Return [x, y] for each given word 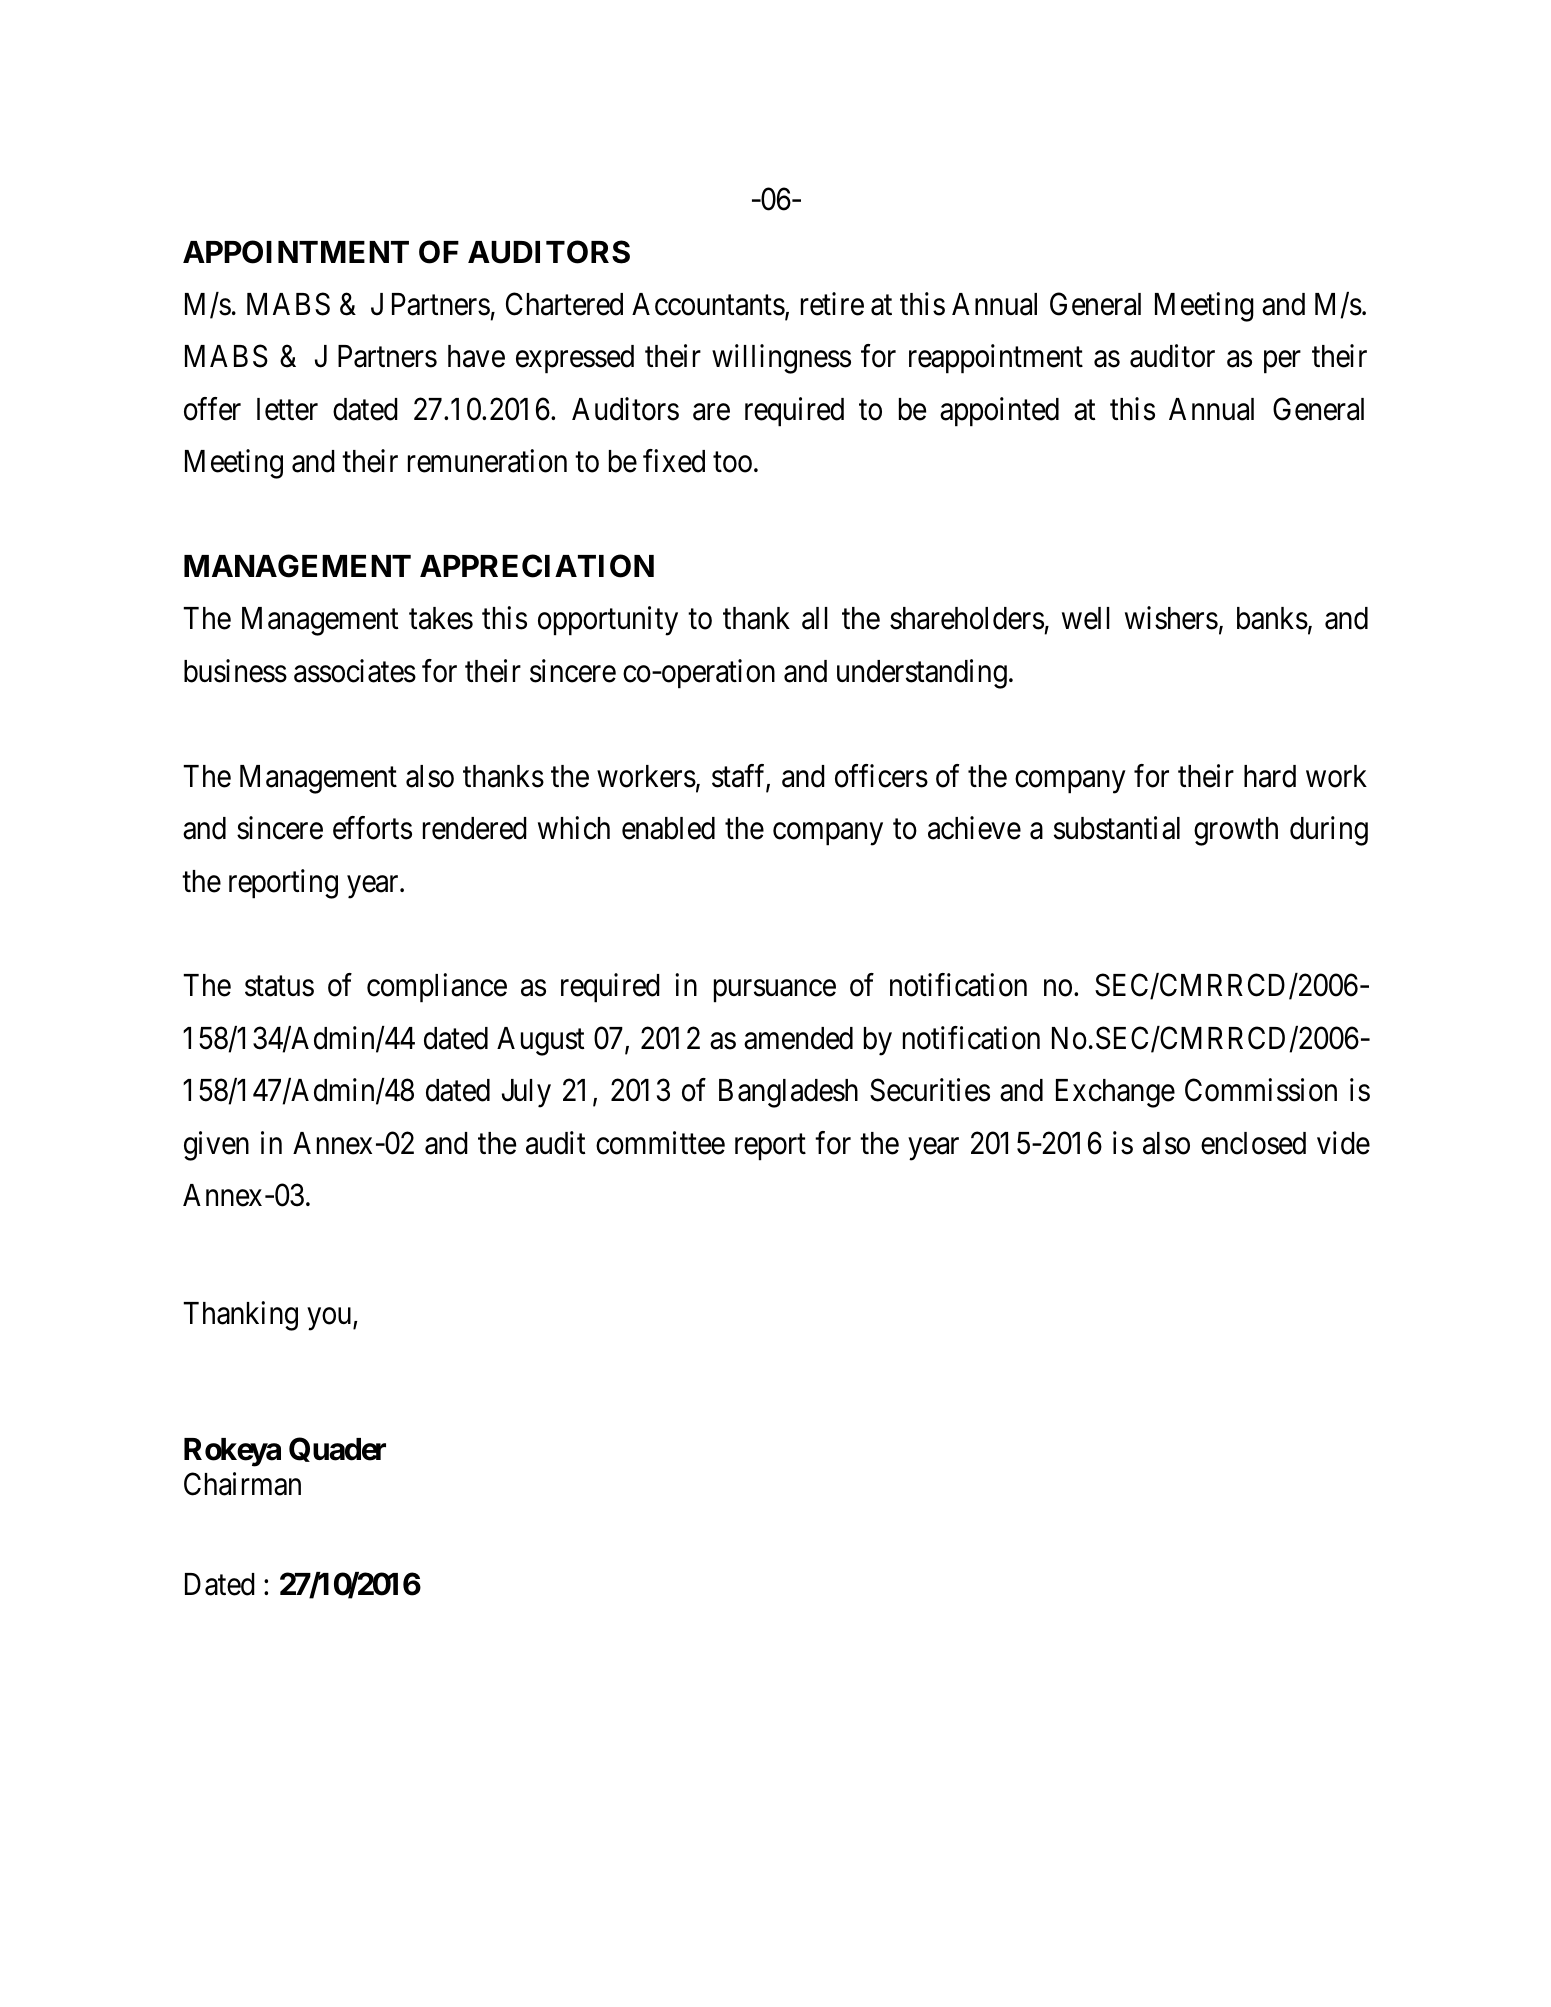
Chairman [242, 1484]
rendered [475, 828]
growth [1236, 831]
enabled [668, 828]
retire [832, 304]
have [476, 356]
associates [355, 671]
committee [660, 1143]
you [331, 1319]
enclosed [1253, 1143]
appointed [999, 412]
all [815, 618]
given [216, 1146]
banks [1272, 618]
